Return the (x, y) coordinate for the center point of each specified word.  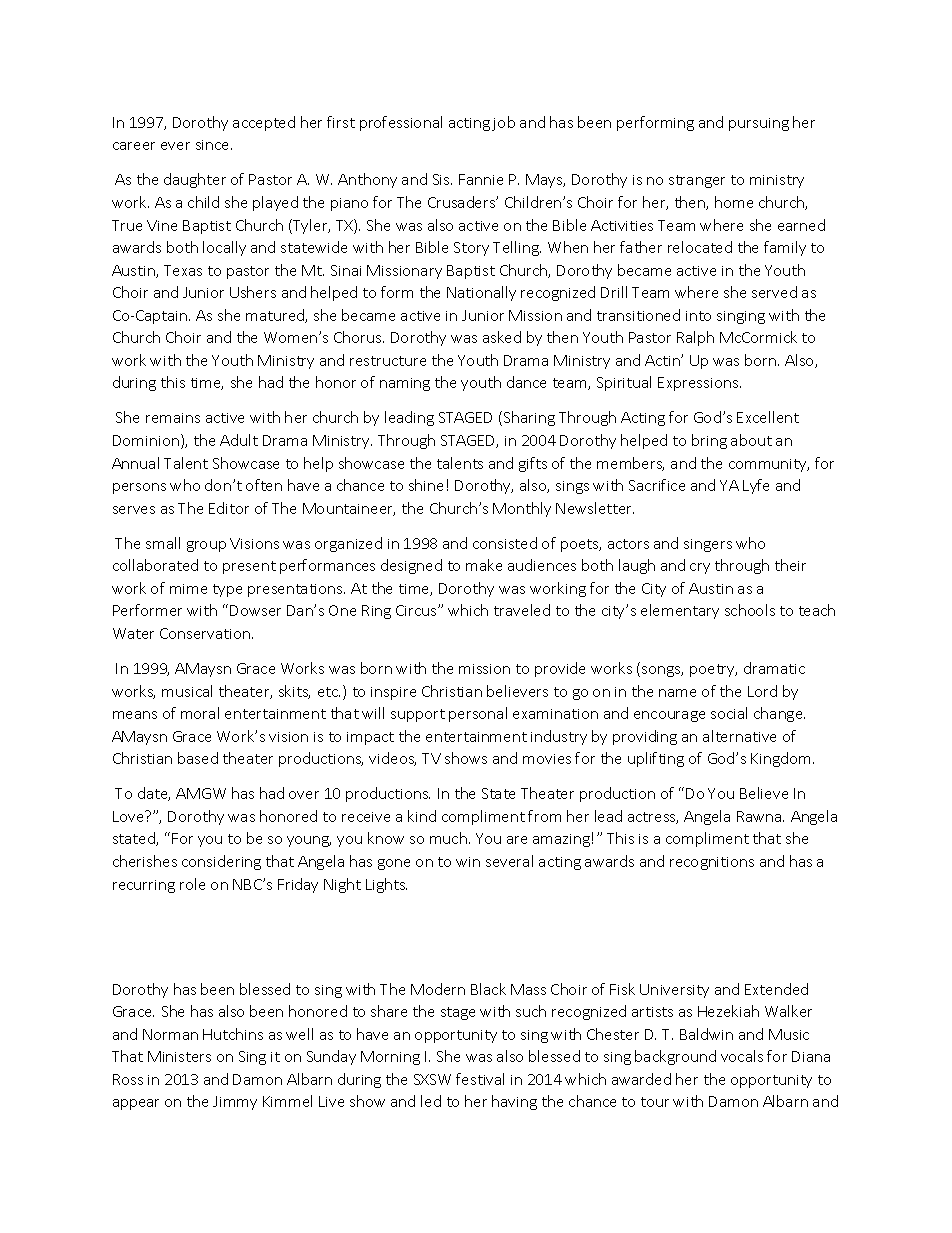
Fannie (481, 179)
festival (480, 1079)
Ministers (179, 1056)
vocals (742, 1056)
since (214, 145)
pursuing (759, 124)
